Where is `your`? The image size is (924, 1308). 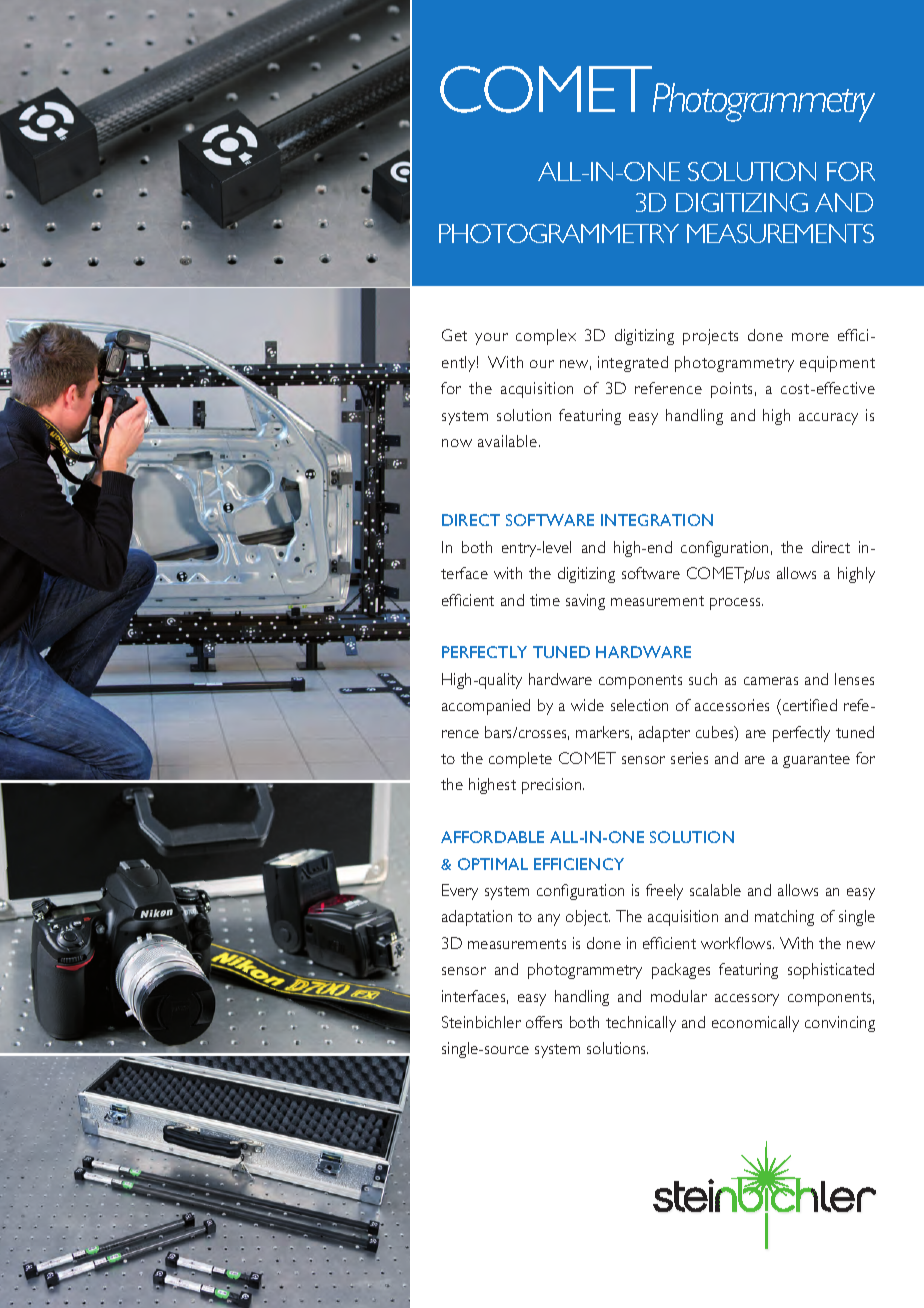 your is located at coordinates (491, 339).
